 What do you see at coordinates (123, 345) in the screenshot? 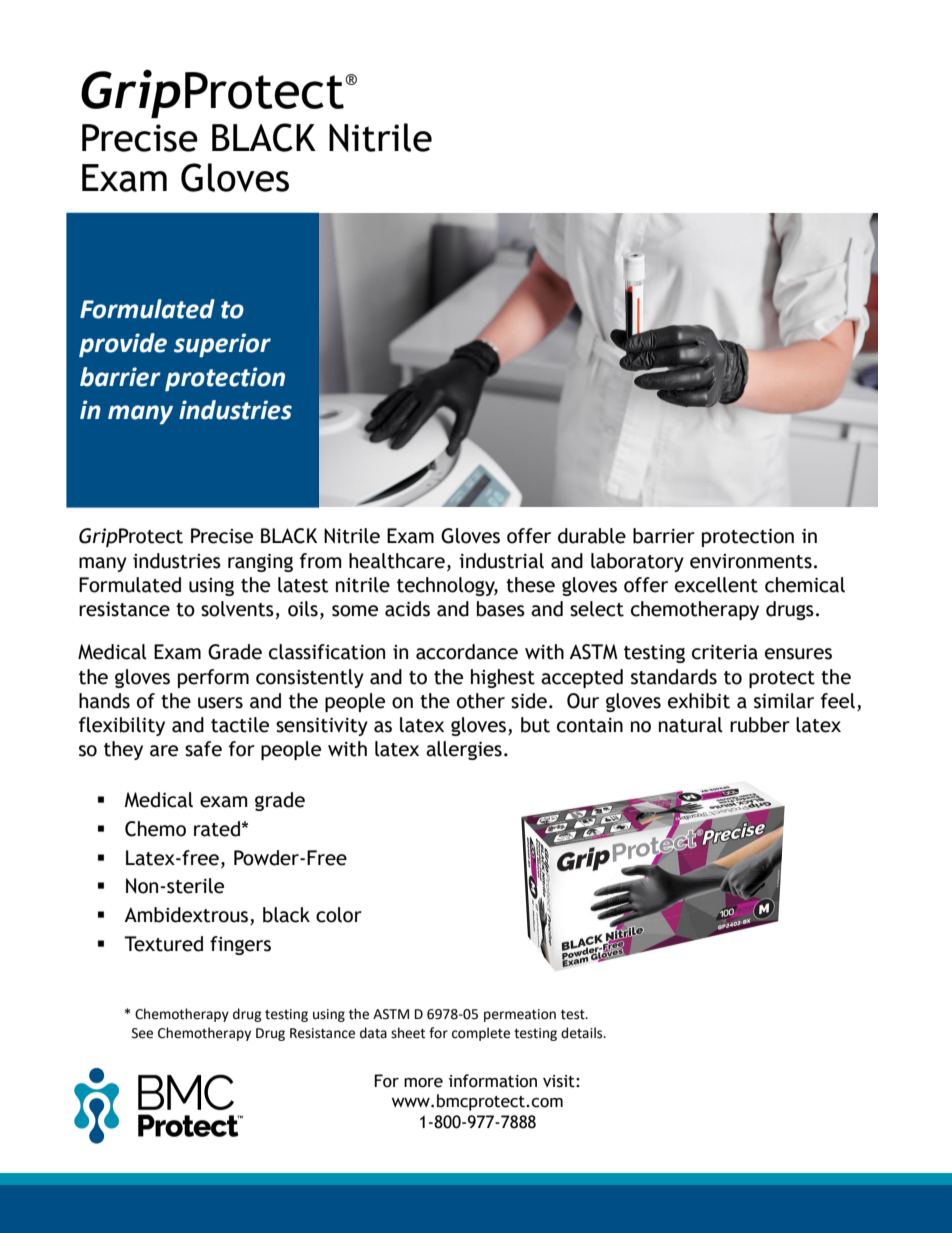
I see `provide` at bounding box center [123, 345].
